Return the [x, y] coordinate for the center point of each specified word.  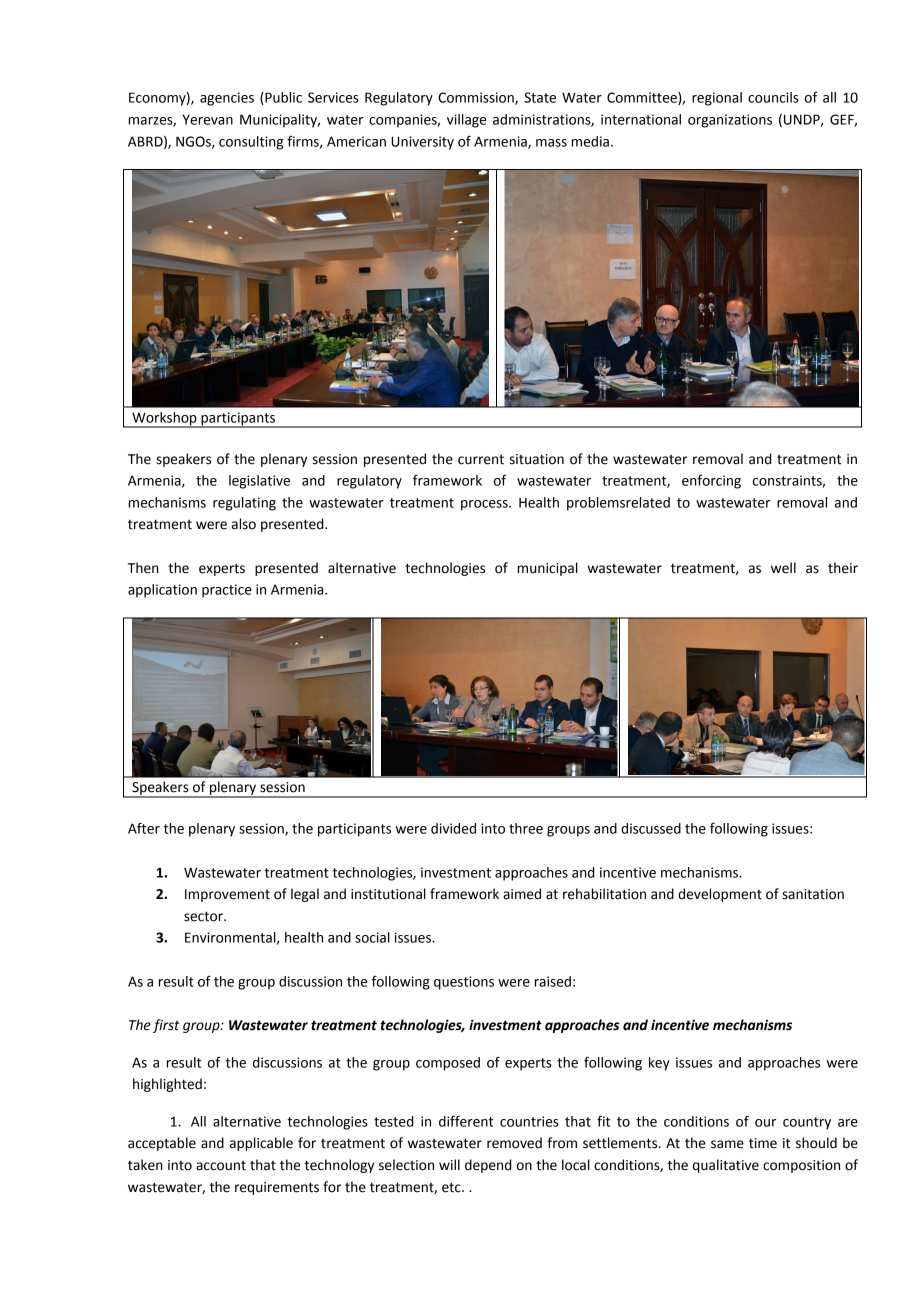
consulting [251, 143]
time [763, 1143]
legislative [259, 482]
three [526, 828]
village [466, 121]
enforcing [711, 482]
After [144, 828]
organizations [730, 121]
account [221, 1166]
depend [488, 1166]
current [481, 459]
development [720, 895]
